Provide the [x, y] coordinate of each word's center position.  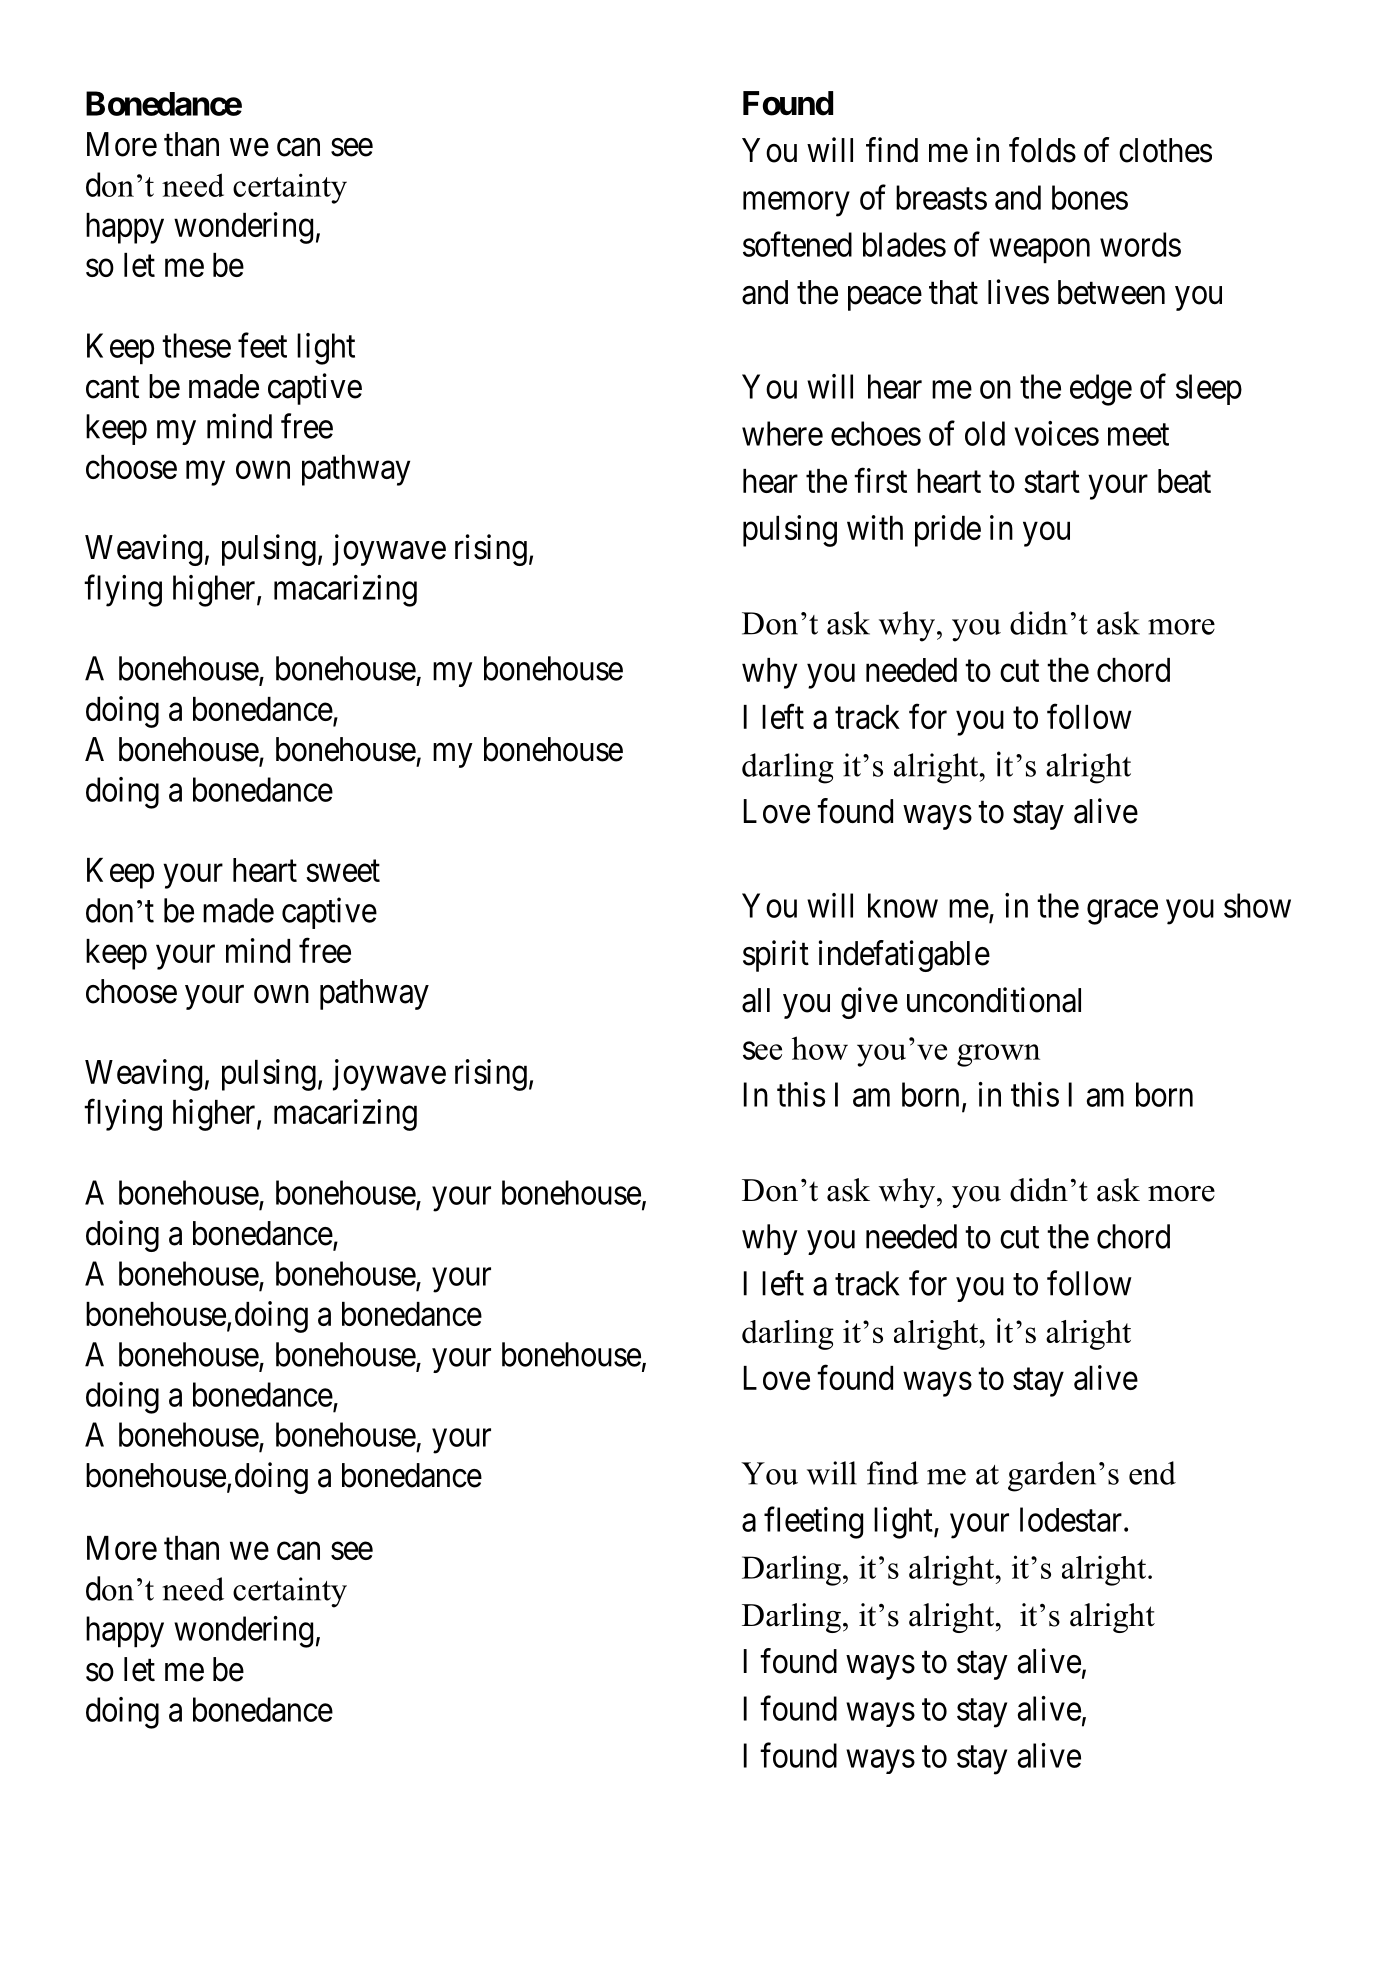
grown [998, 1055]
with [875, 527]
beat [1184, 481]
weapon [1039, 251]
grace [1122, 912]
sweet [343, 871]
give [869, 1003]
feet [262, 345]
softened [797, 244]
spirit [776, 956]
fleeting [813, 1523]
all [756, 1000]
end [1152, 1473]
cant [112, 387]
